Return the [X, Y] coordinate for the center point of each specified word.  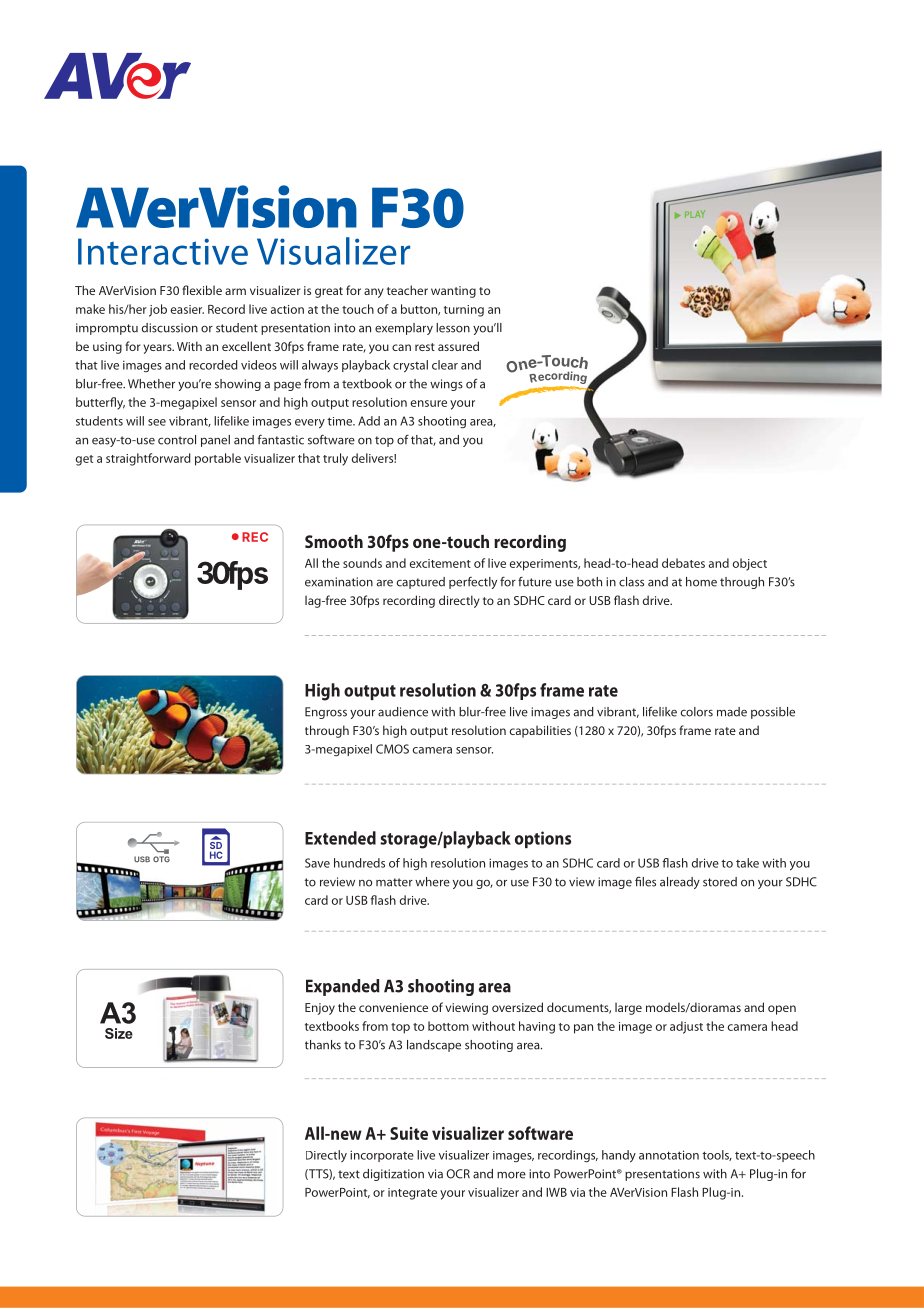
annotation [669, 1155]
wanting [453, 292]
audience [403, 712]
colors [697, 712]
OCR [458, 1174]
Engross [326, 713]
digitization [393, 1175]
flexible [202, 290]
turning [464, 311]
